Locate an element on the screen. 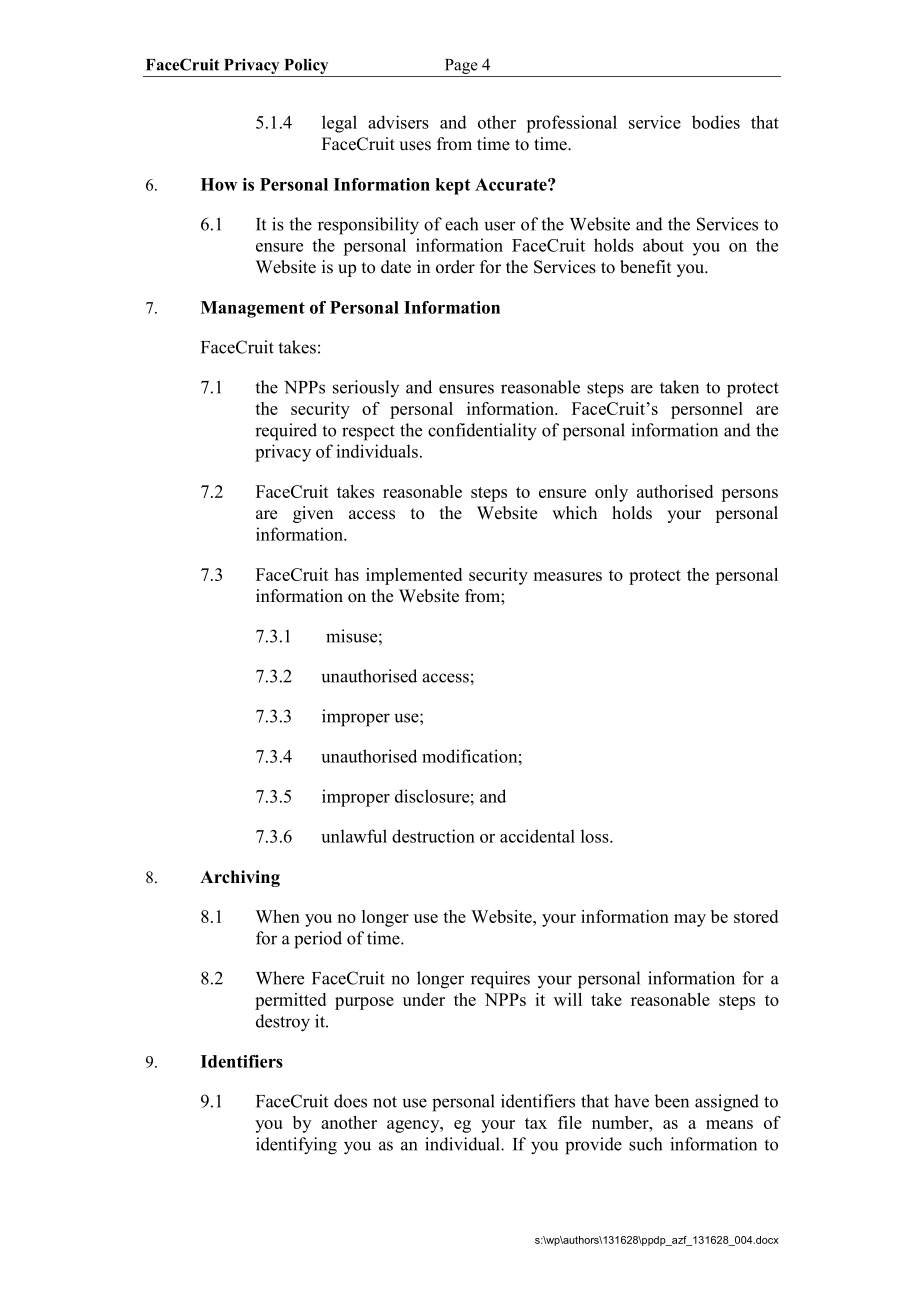  Page is located at coordinates (461, 68).
